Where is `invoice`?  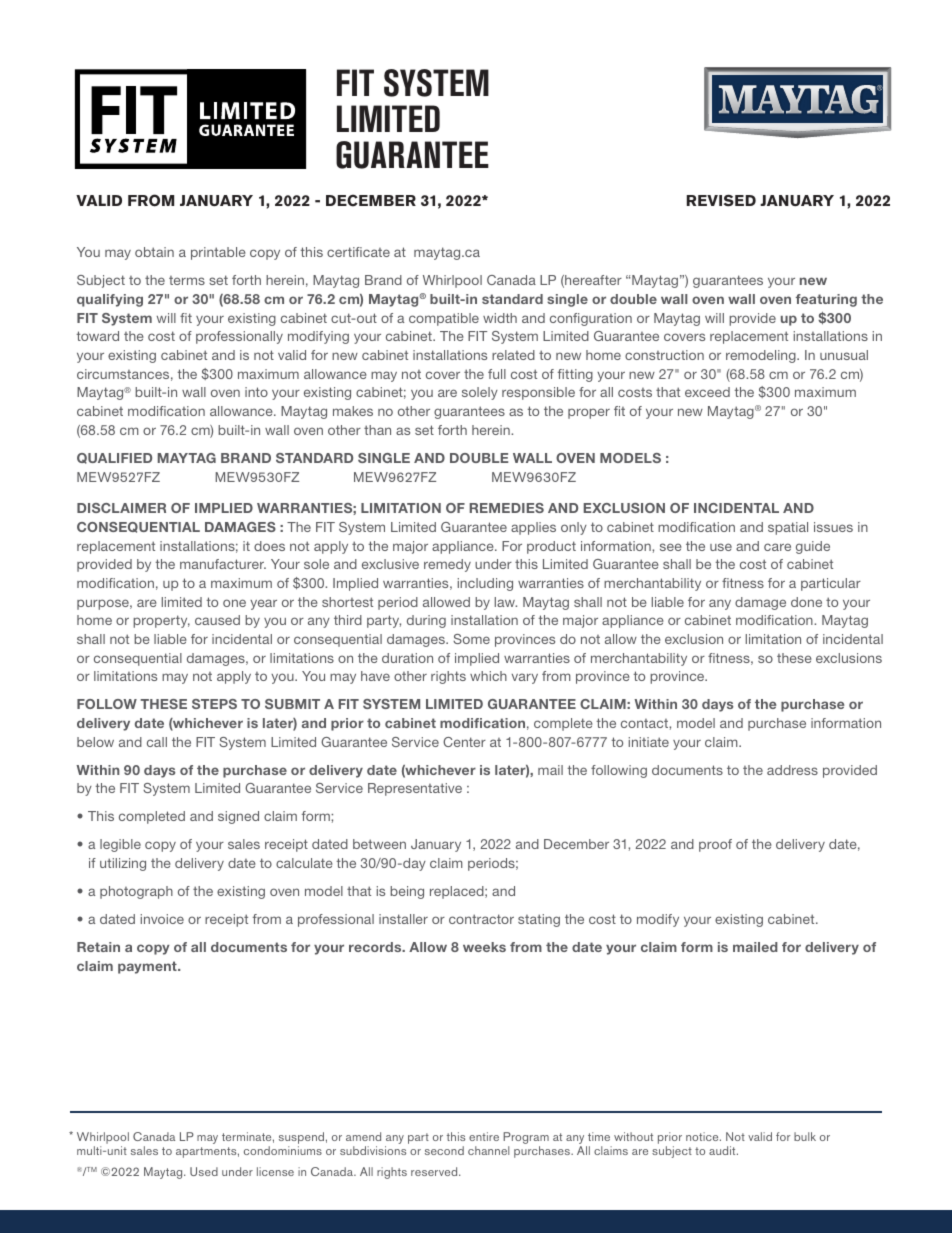
invoice is located at coordinates (162, 919).
